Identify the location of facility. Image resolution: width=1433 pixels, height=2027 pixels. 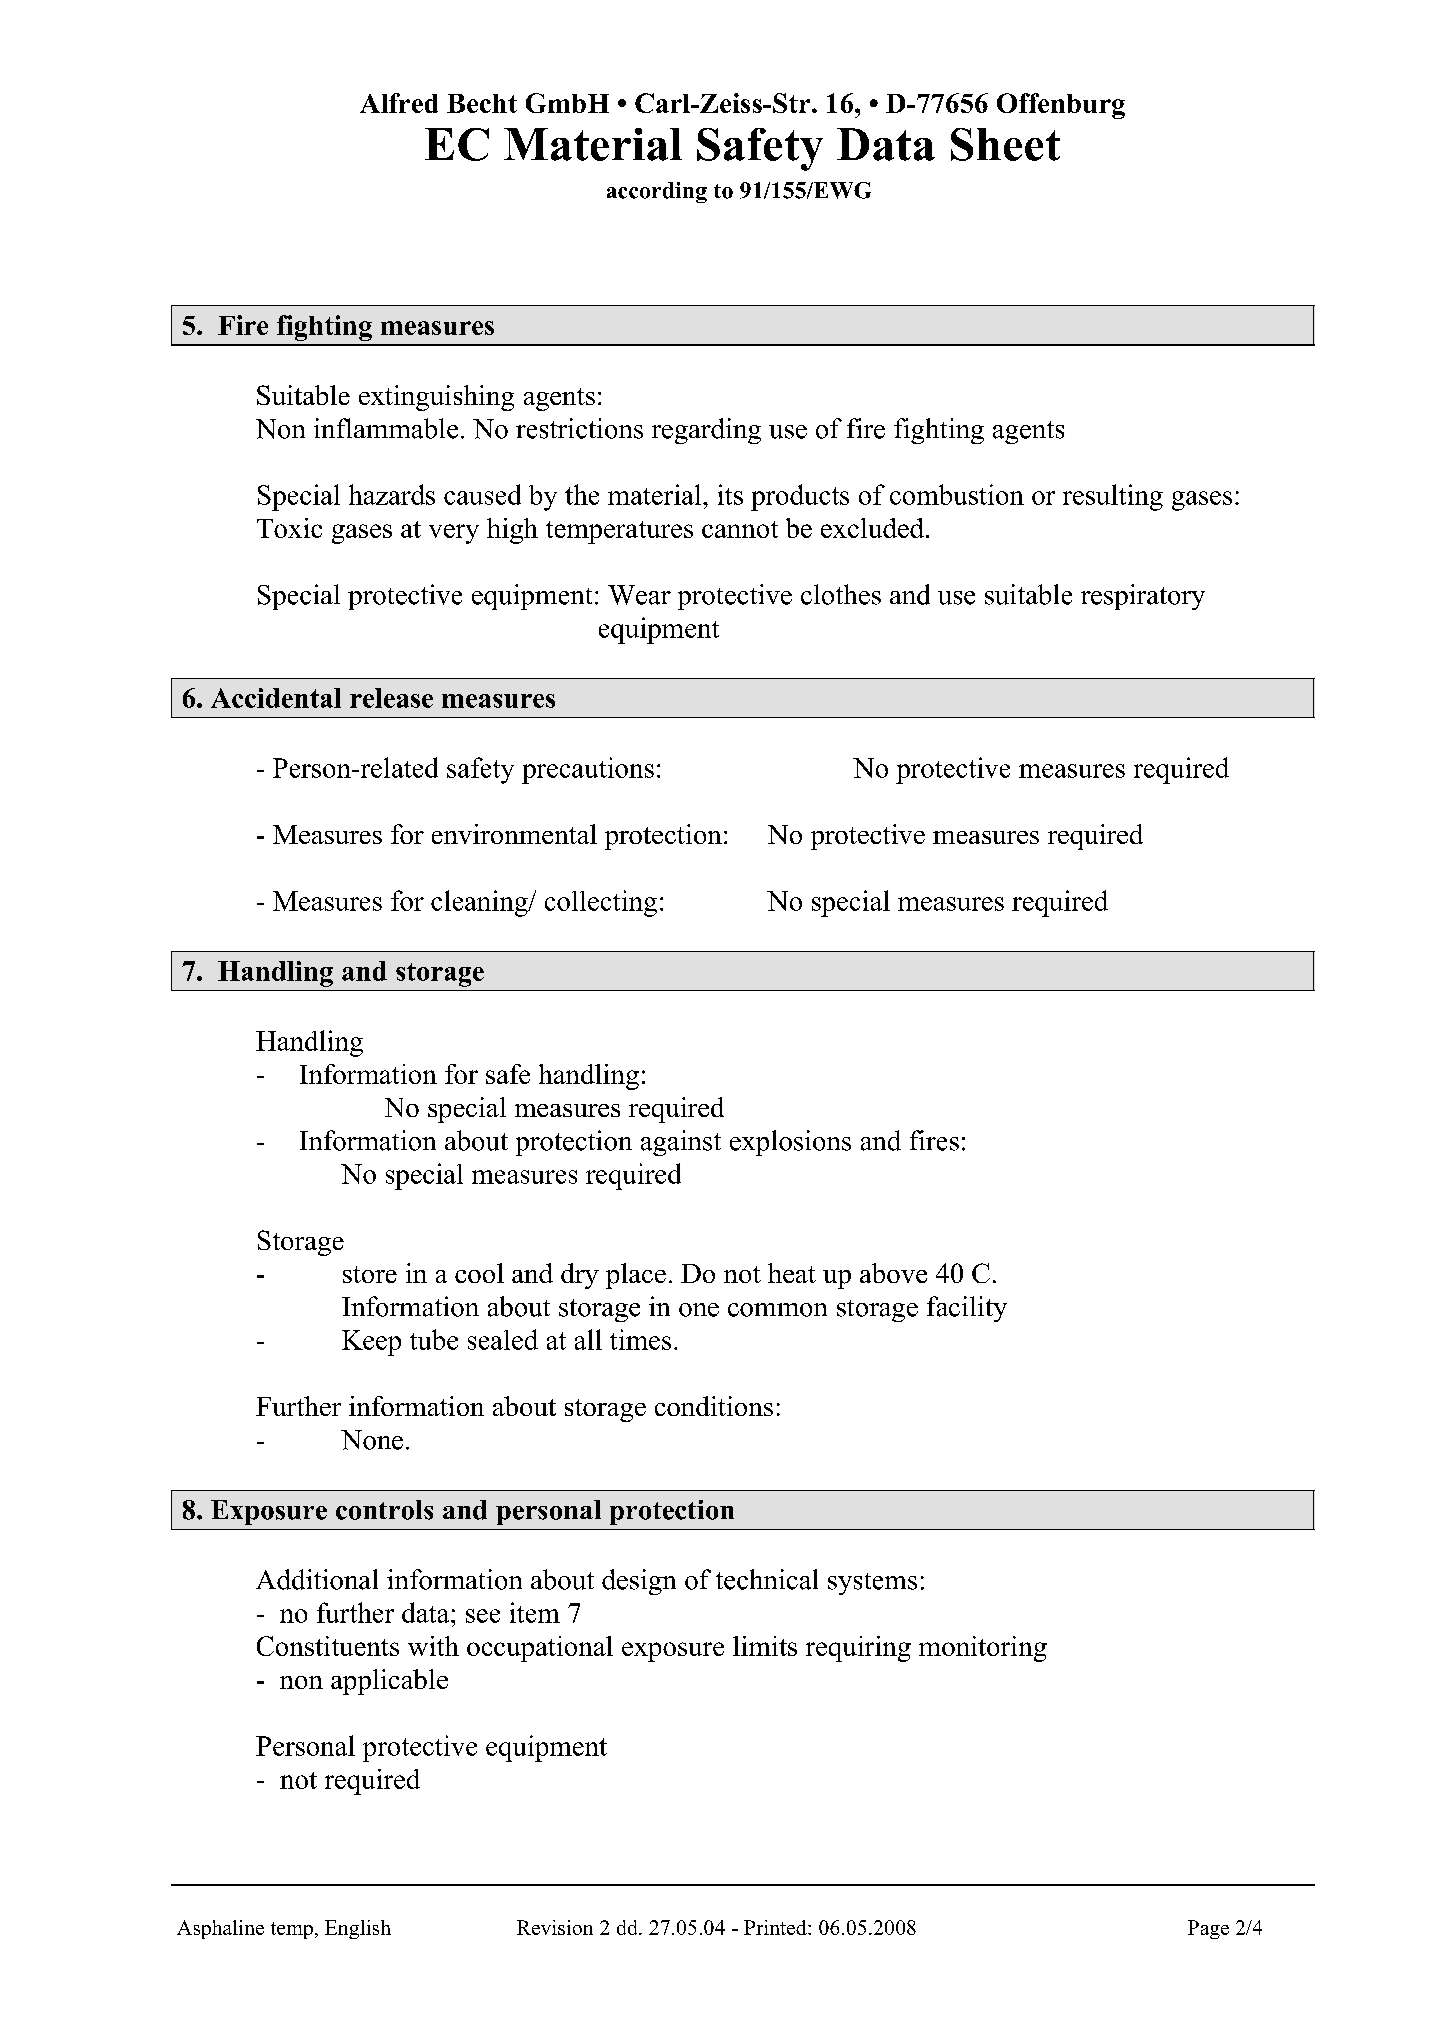
(967, 1309).
